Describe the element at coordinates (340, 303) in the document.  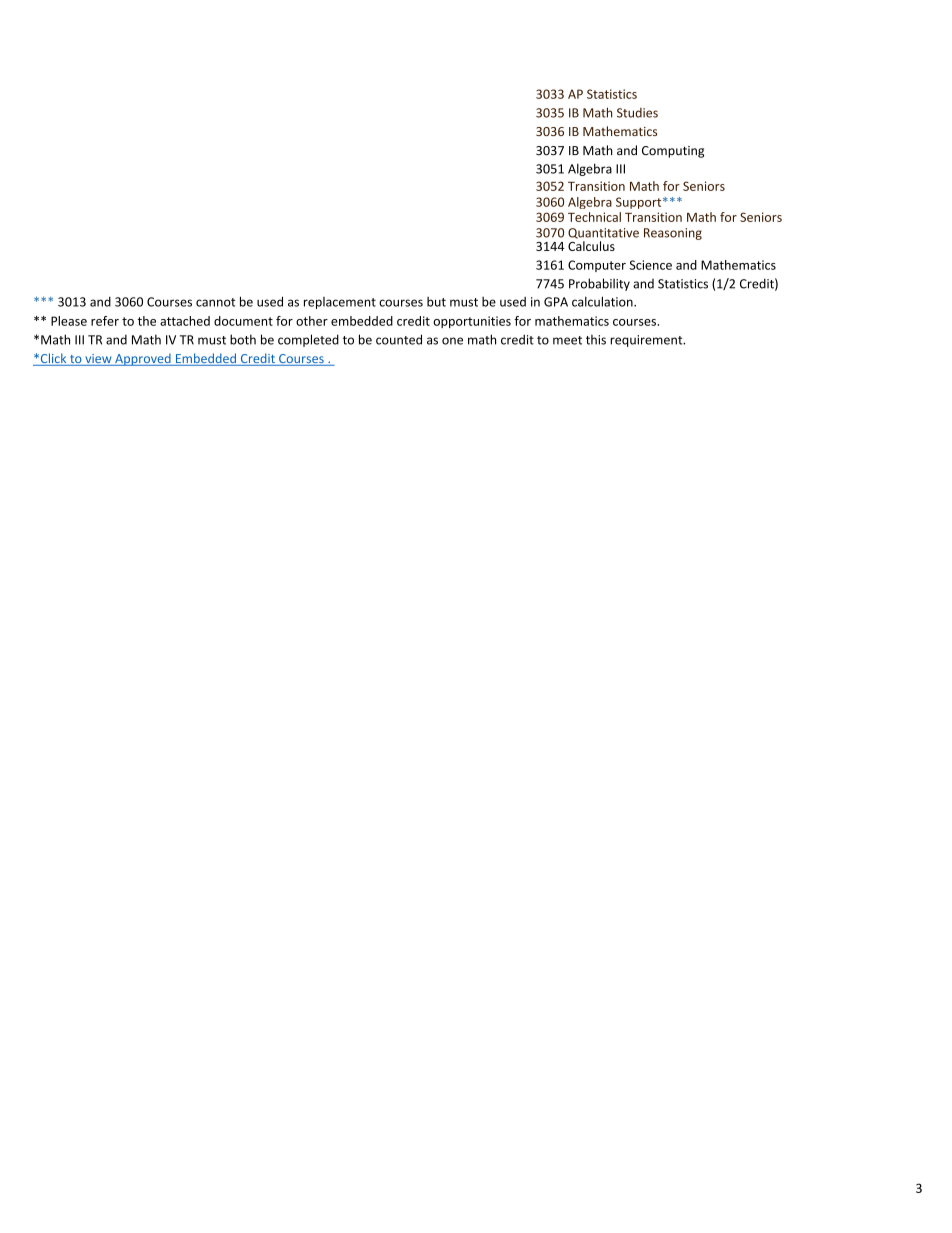
I see `replacement` at that location.
